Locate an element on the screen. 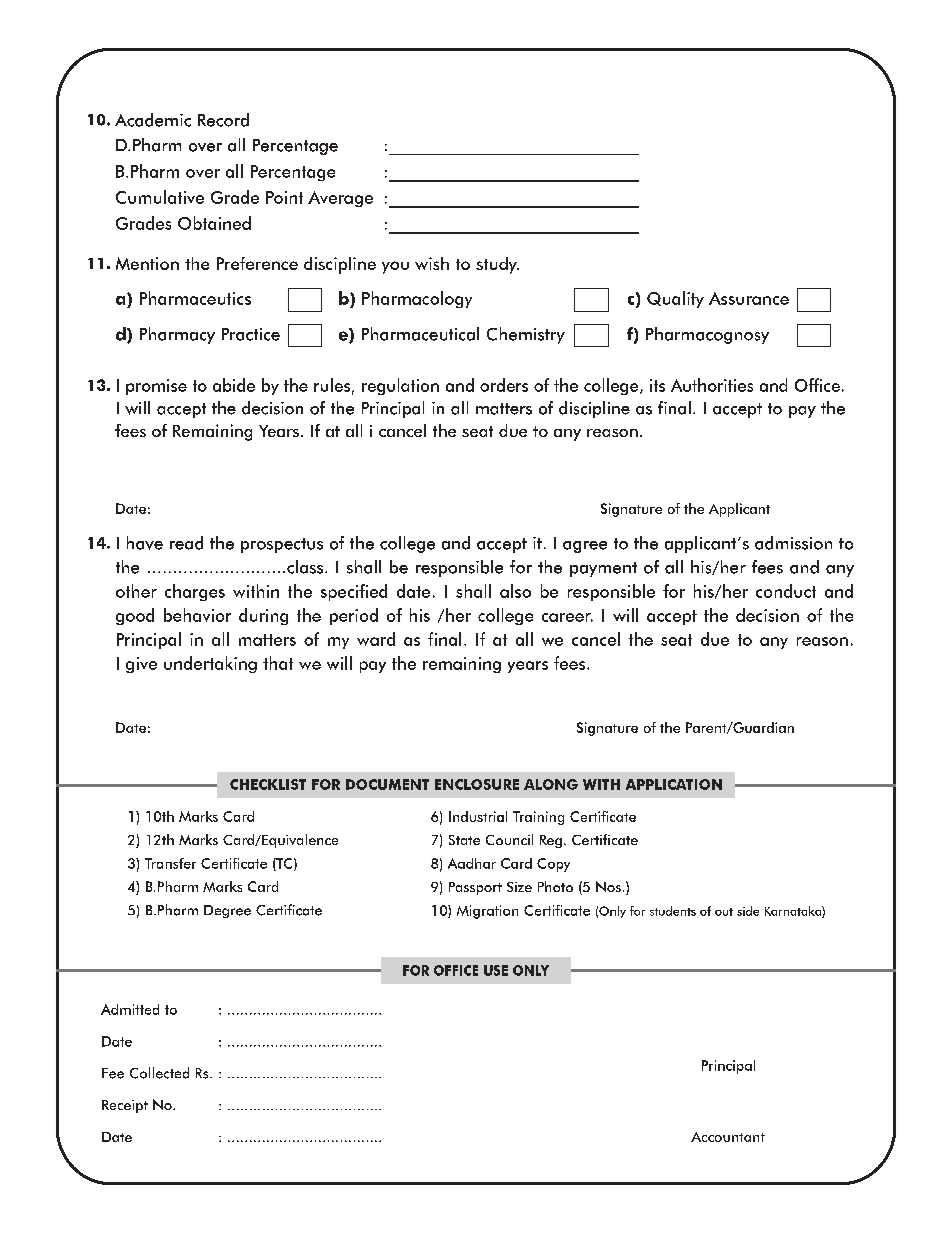 The height and width of the screenshot is (1233, 952). Record is located at coordinates (223, 120).
